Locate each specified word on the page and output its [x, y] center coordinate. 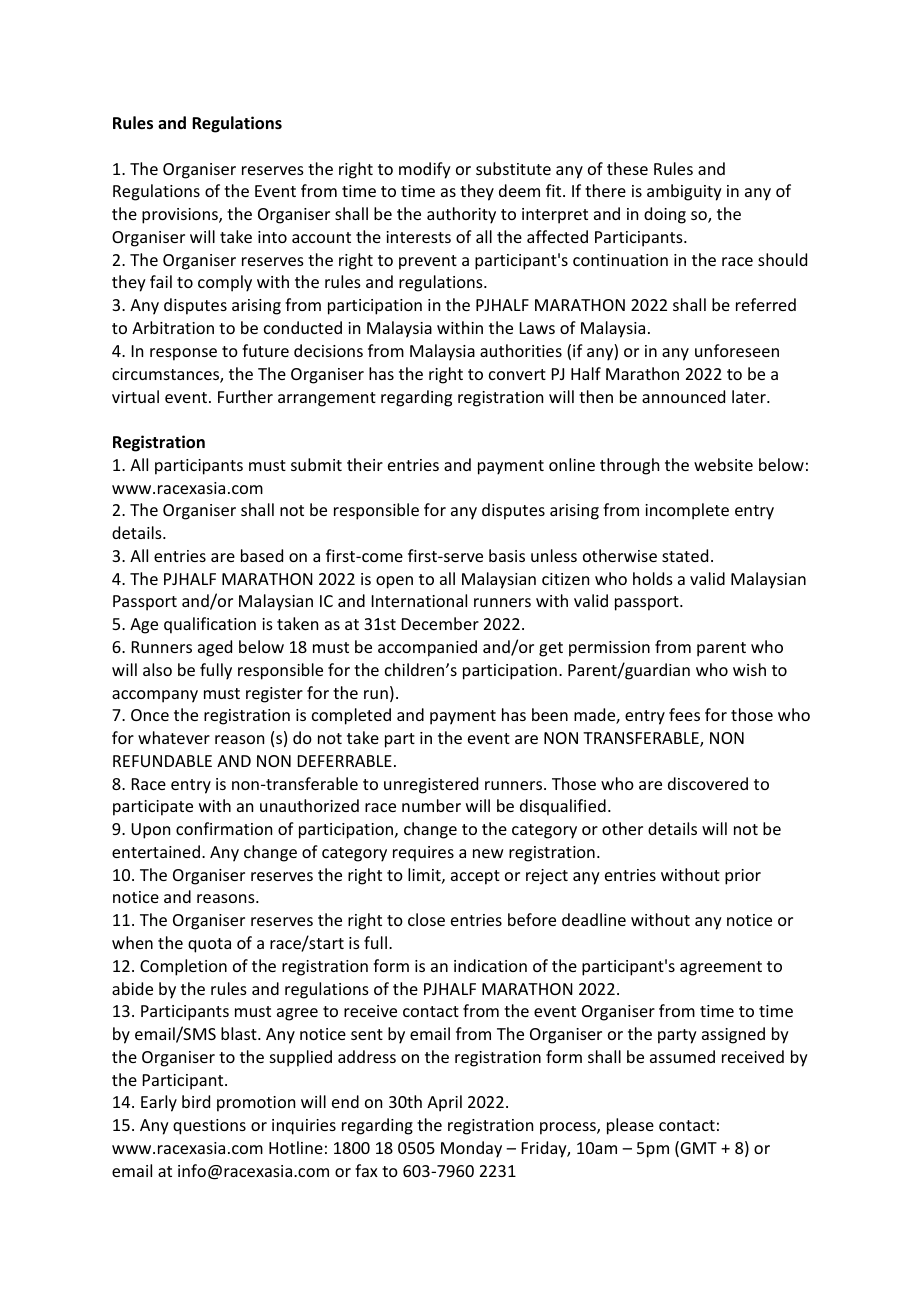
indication [490, 965]
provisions [181, 216]
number [431, 805]
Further [245, 396]
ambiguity [684, 192]
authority [461, 215]
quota [209, 945]
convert [517, 374]
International [419, 600]
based [262, 555]
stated [685, 555]
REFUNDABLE [162, 761]
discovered [708, 783]
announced [683, 396]
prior [743, 877]
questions [209, 1127]
